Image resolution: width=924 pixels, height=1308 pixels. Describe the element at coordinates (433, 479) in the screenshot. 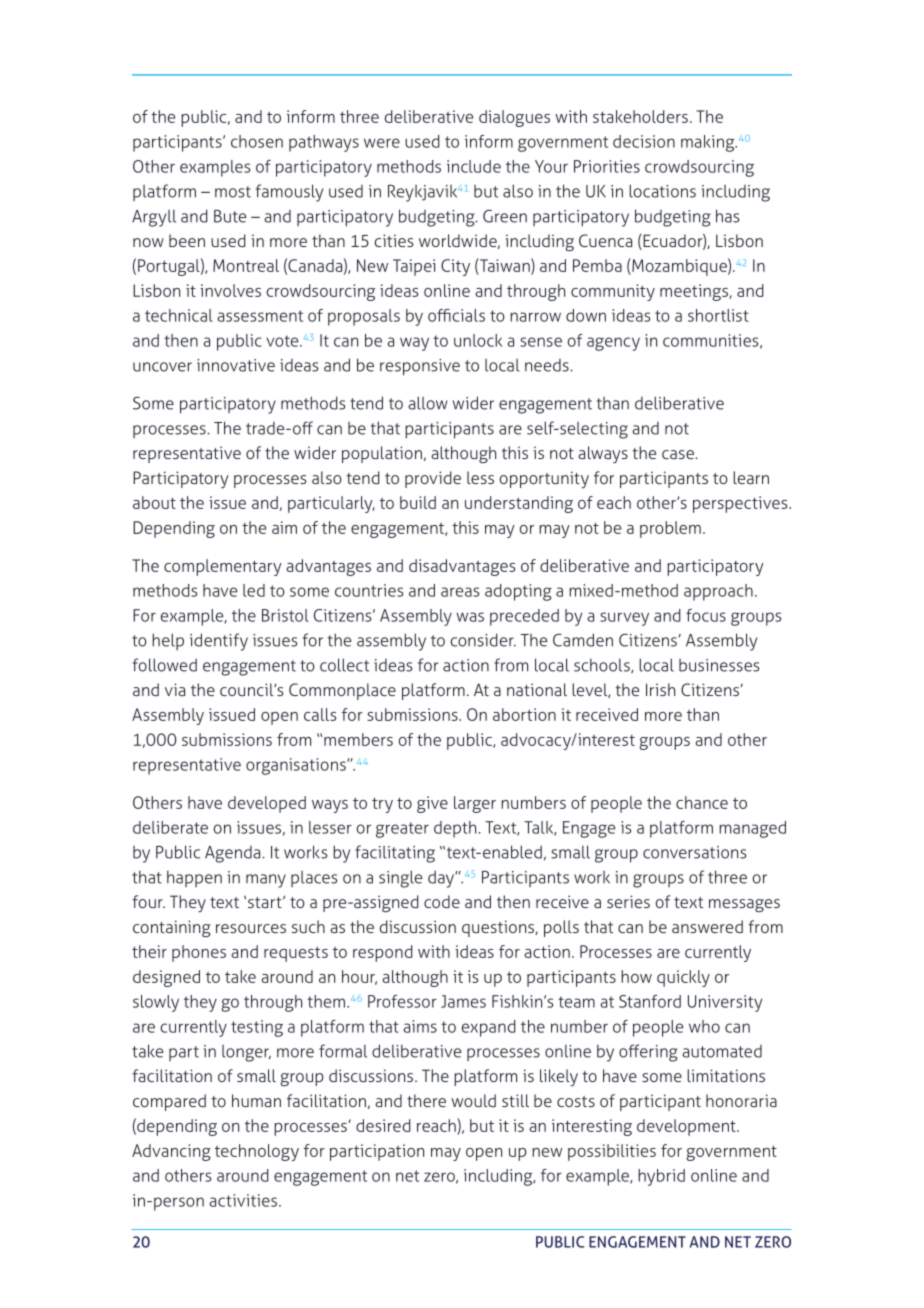

I see `provide` at that location.
